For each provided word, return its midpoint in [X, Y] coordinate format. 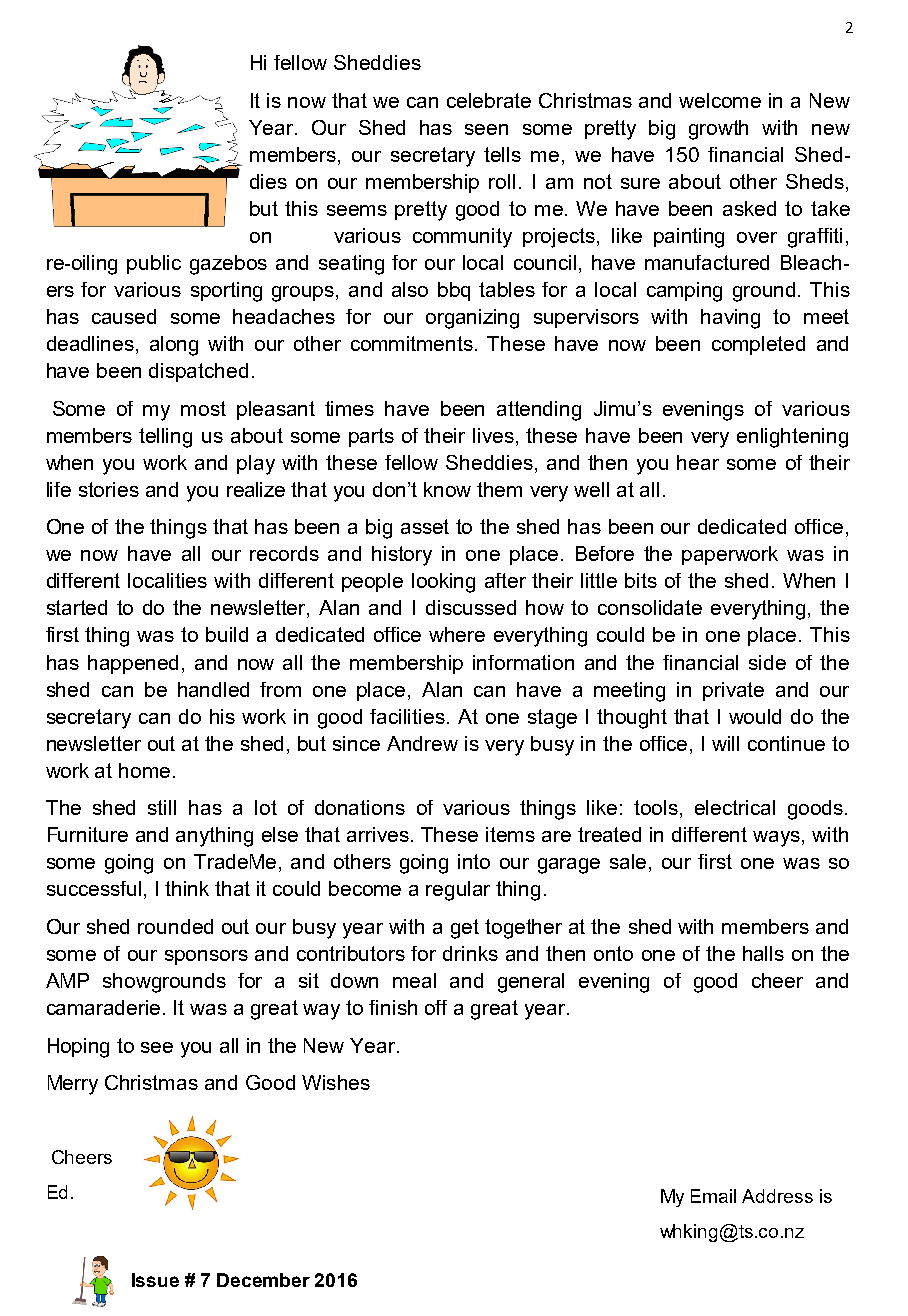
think [187, 888]
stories [109, 489]
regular [458, 891]
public [154, 264]
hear [698, 462]
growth [718, 130]
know [447, 489]
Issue [155, 1280]
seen [486, 129]
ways [778, 839]
